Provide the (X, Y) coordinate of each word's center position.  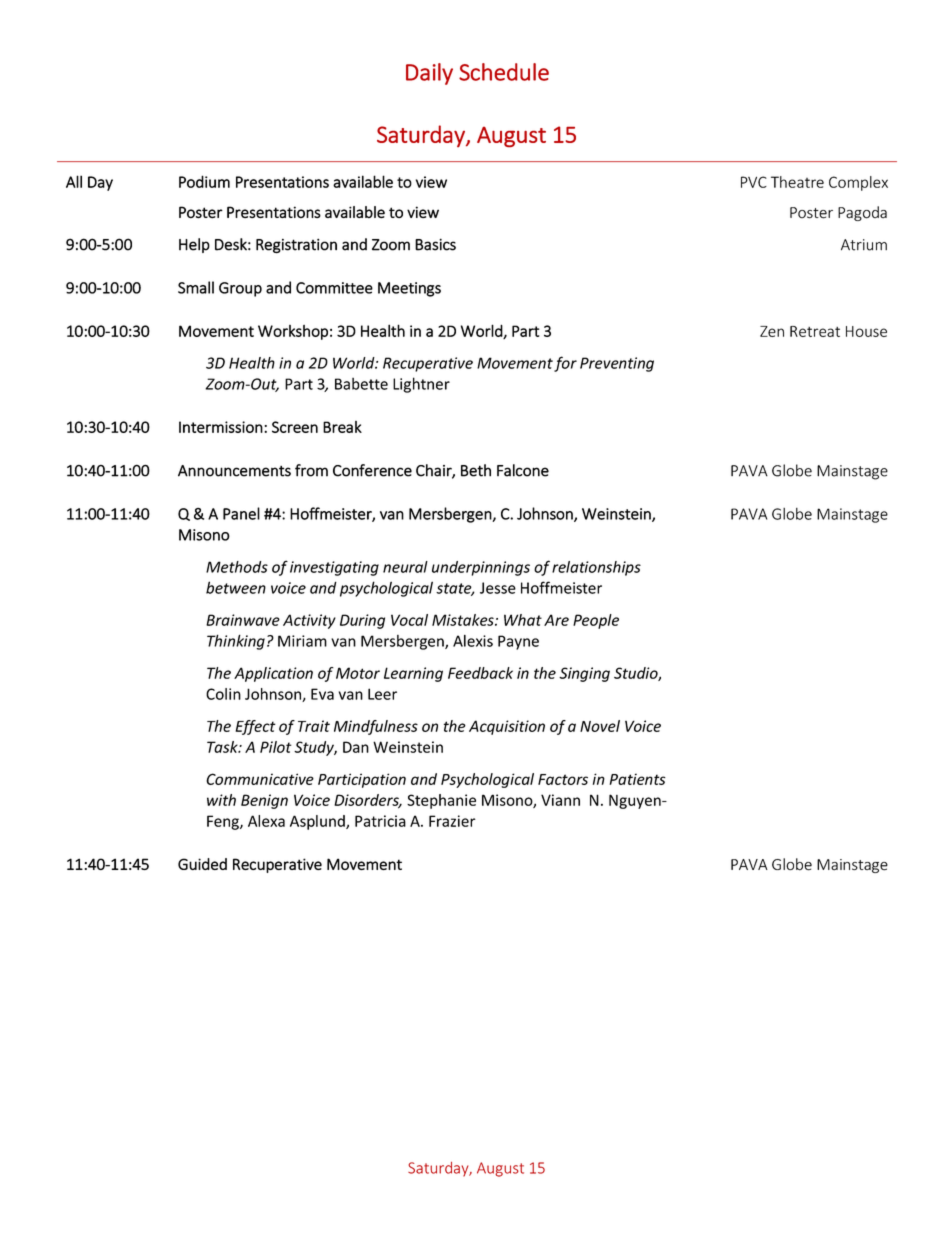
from (311, 470)
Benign (264, 801)
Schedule (504, 72)
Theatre (797, 182)
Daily (429, 74)
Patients (637, 779)
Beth (476, 470)
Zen (772, 331)
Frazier (452, 821)
